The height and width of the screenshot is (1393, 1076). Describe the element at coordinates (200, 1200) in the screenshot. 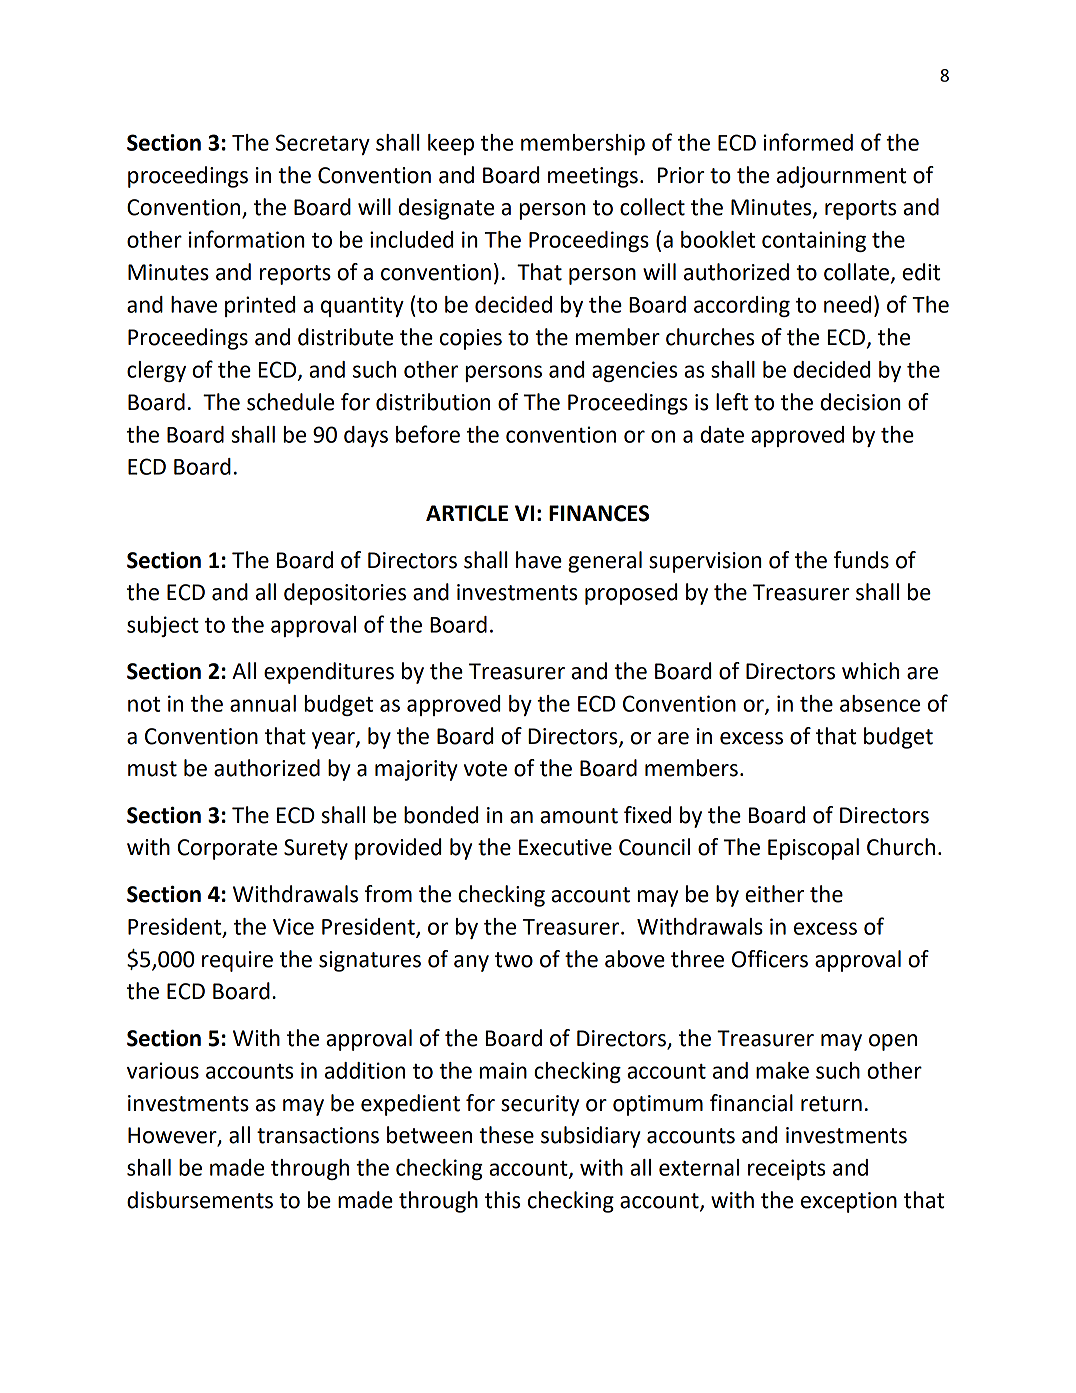

I see `disbursements` at that location.
